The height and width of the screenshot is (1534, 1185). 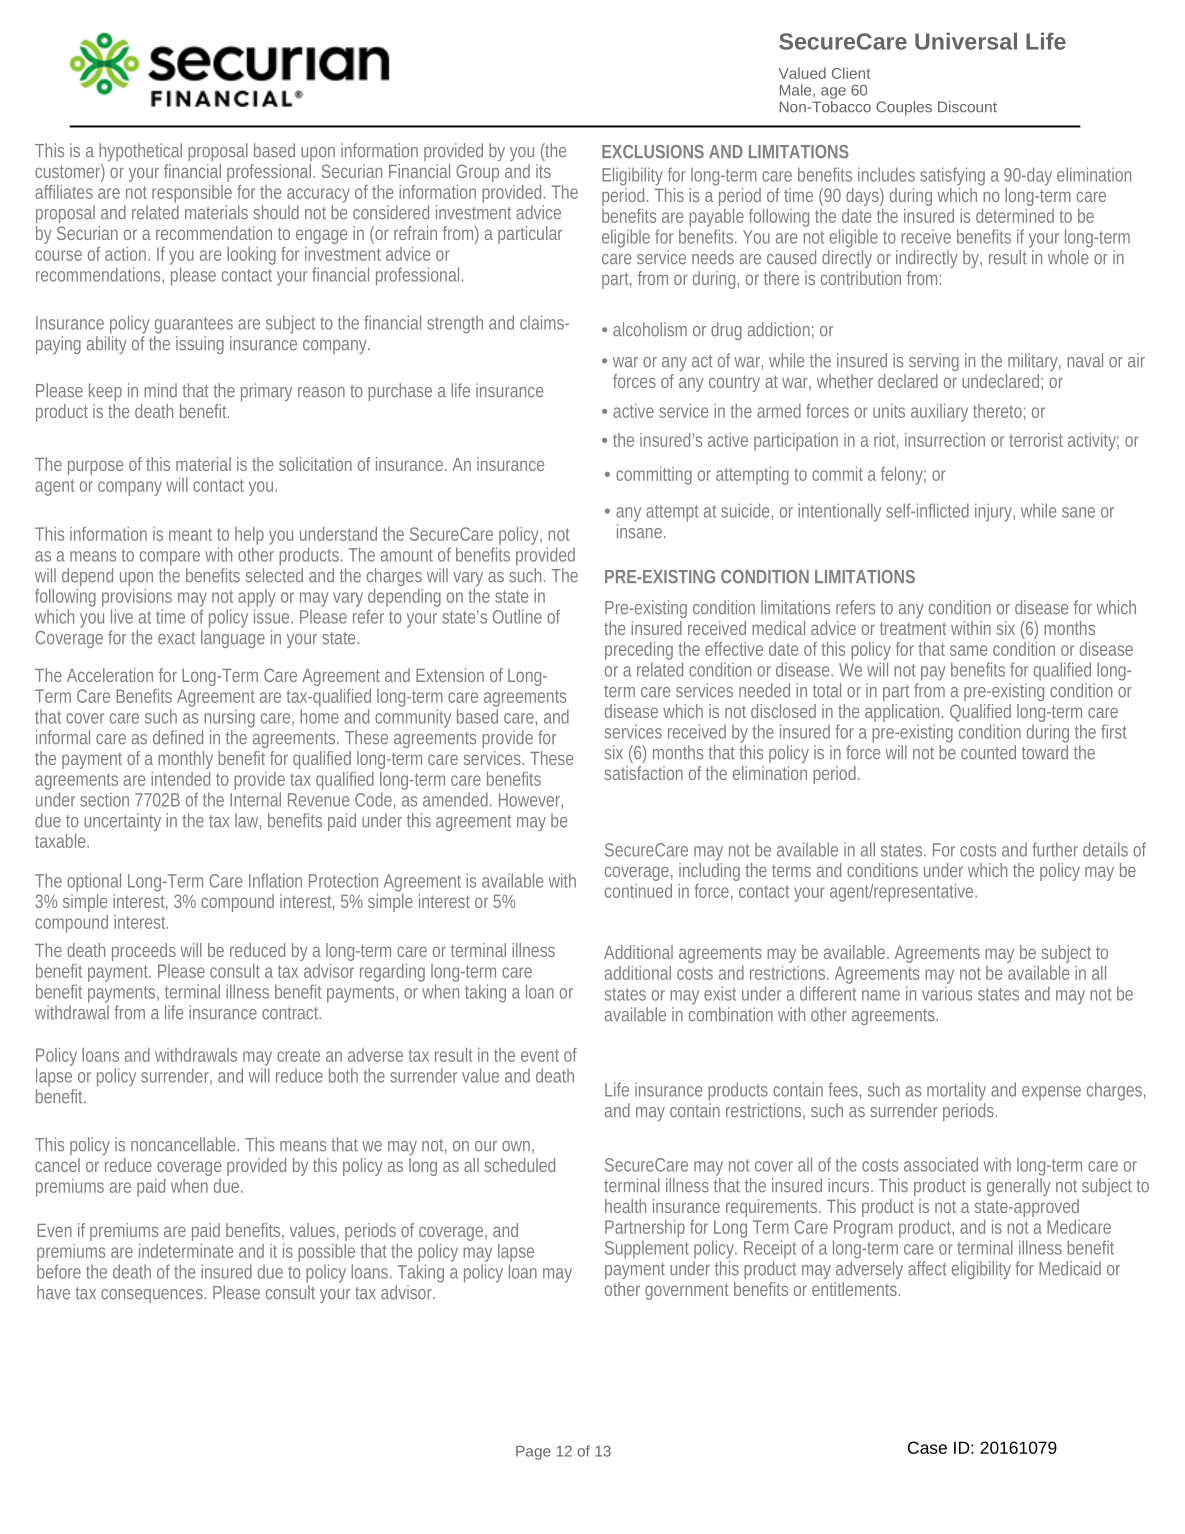 What do you see at coordinates (967, 107) in the screenshot?
I see `Discount` at bounding box center [967, 107].
